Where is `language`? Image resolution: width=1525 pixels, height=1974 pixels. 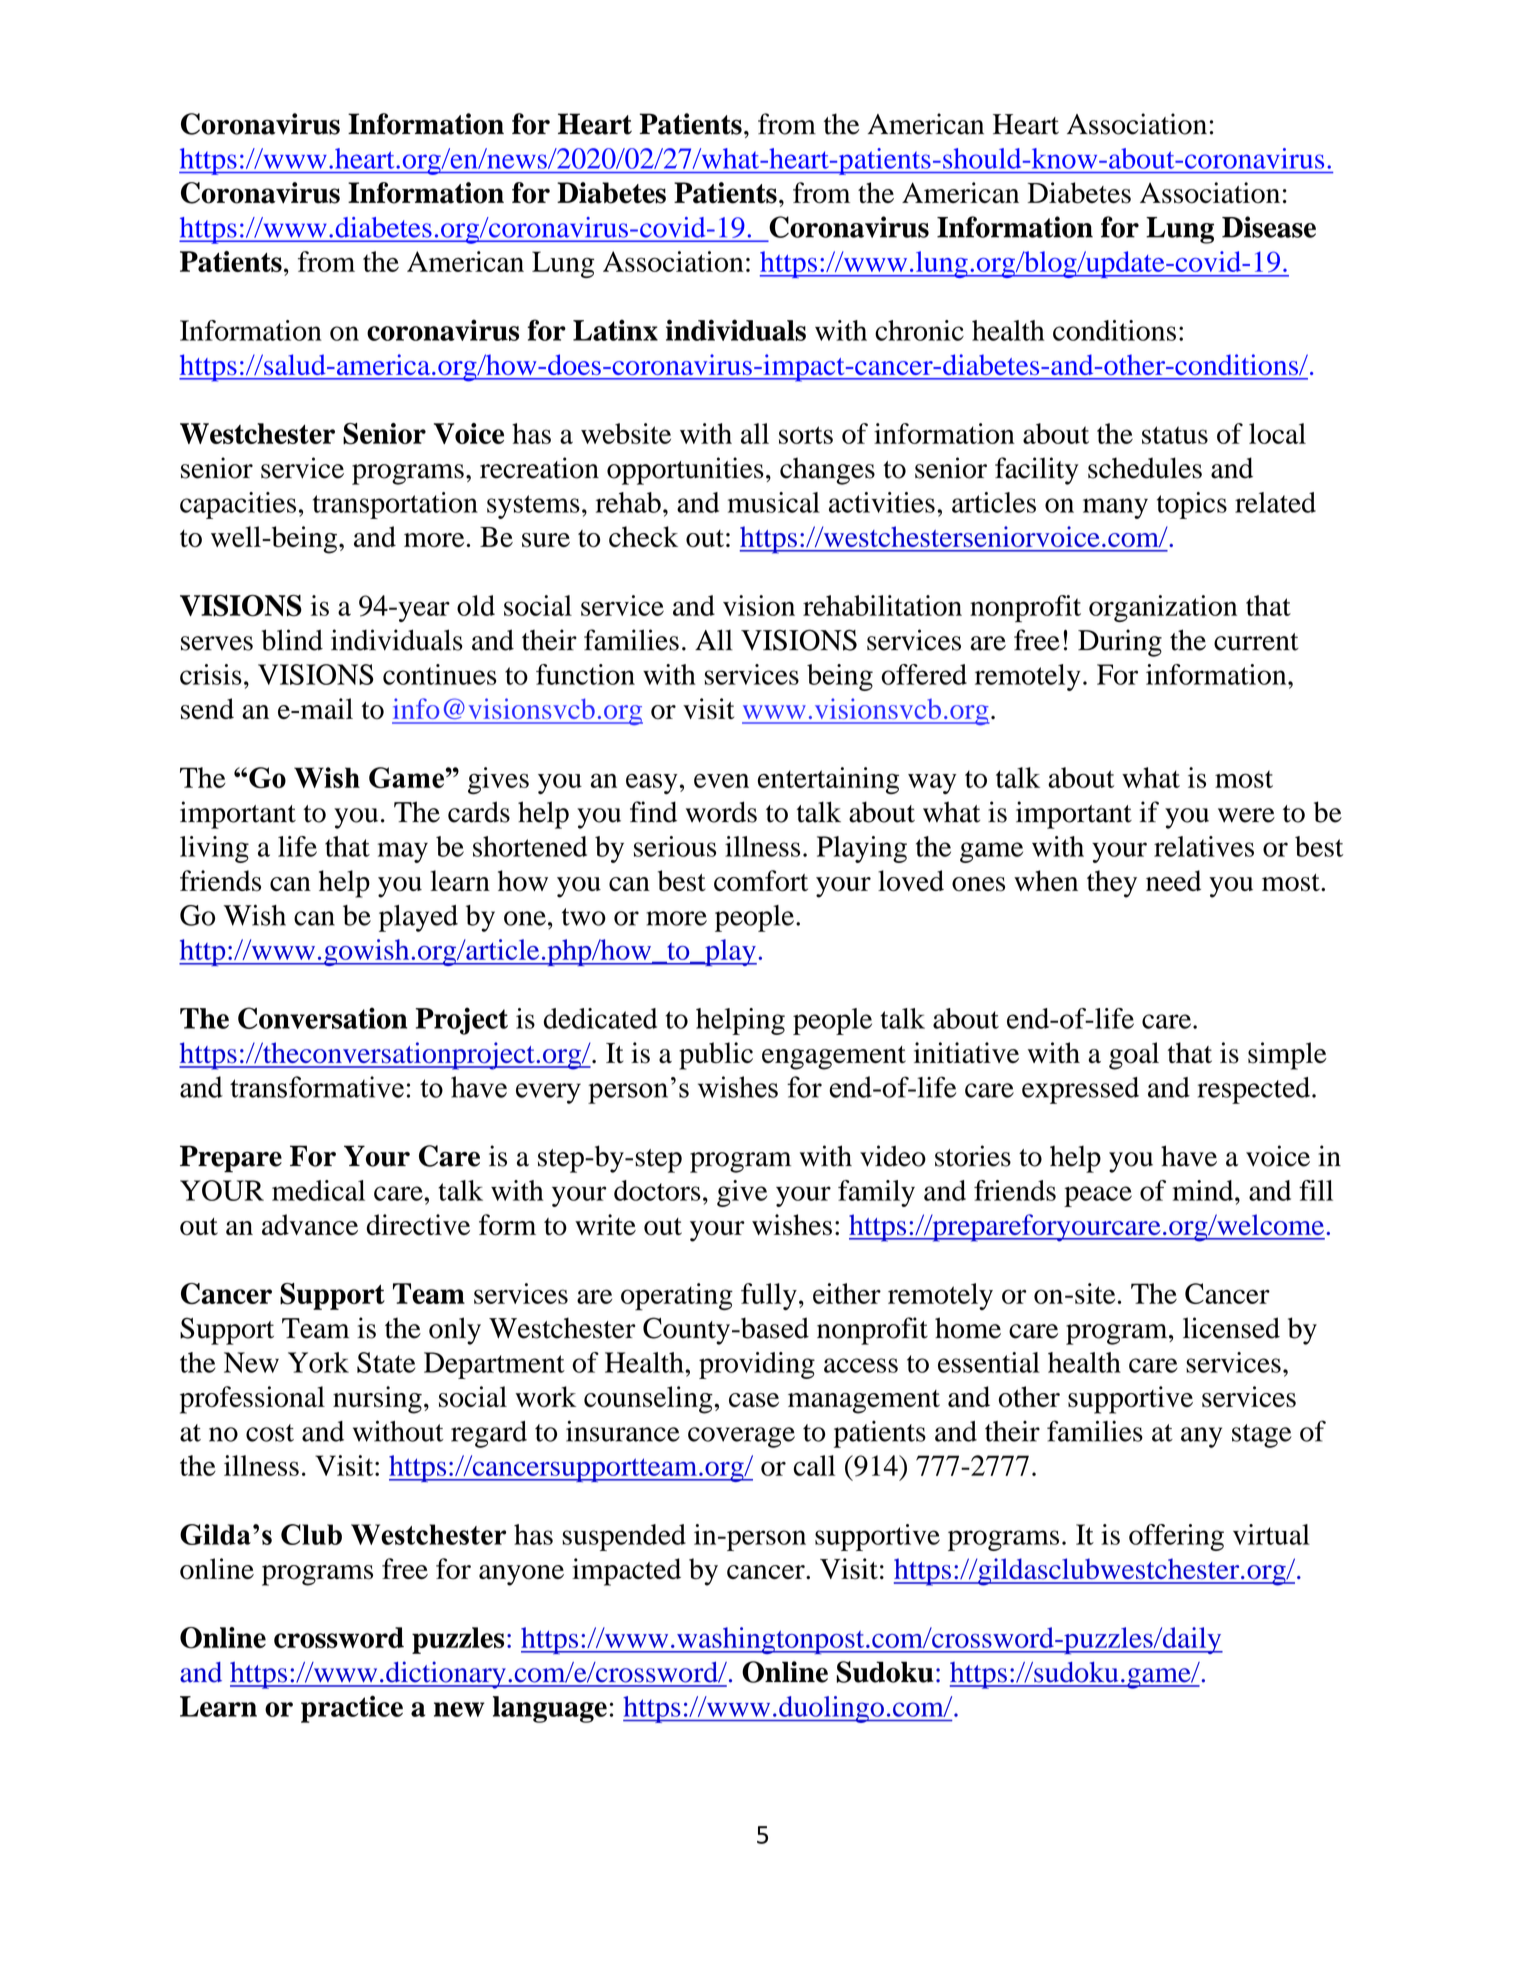
language is located at coordinates (550, 1709).
